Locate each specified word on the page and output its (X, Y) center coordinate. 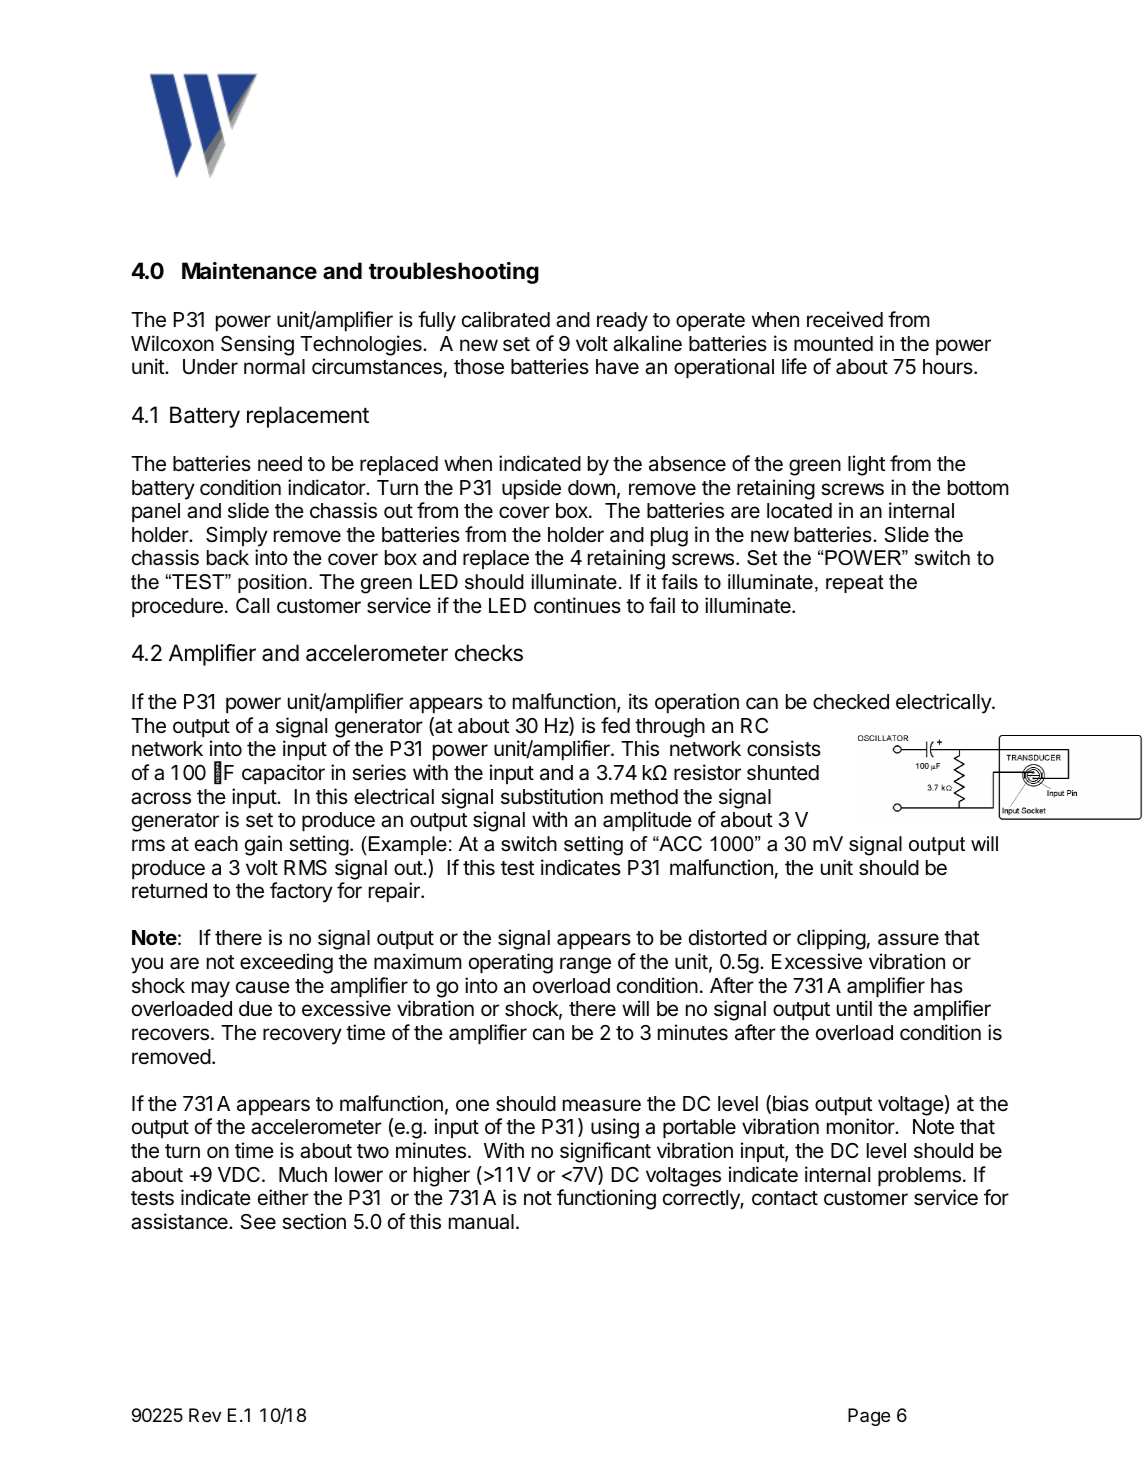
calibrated (506, 319)
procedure (177, 608)
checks (489, 653)
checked (851, 702)
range (585, 965)
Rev (205, 1415)
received (845, 319)
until (854, 1008)
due (255, 1009)
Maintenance (249, 271)
